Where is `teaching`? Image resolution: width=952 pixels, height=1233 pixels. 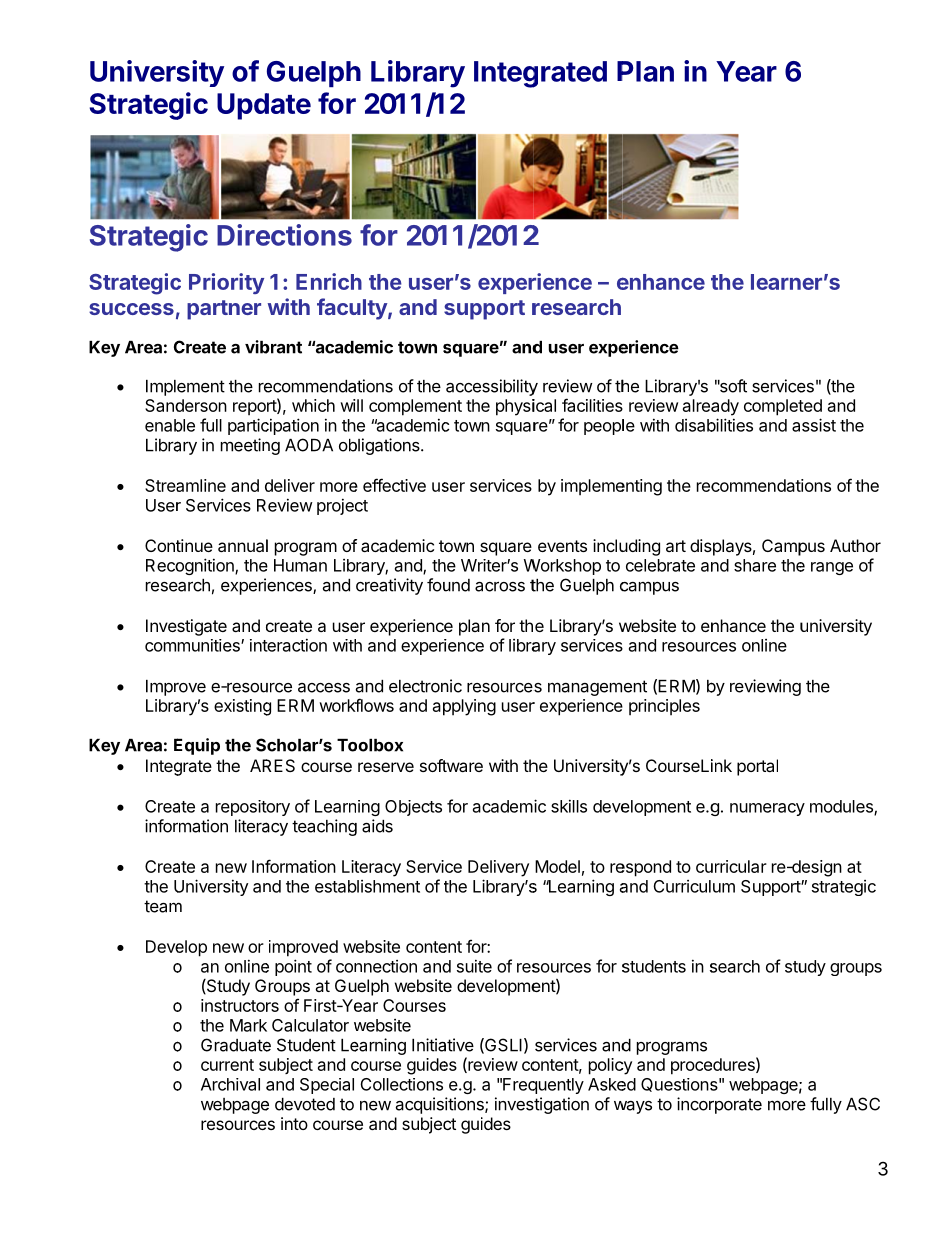
teaching is located at coordinates (324, 827).
